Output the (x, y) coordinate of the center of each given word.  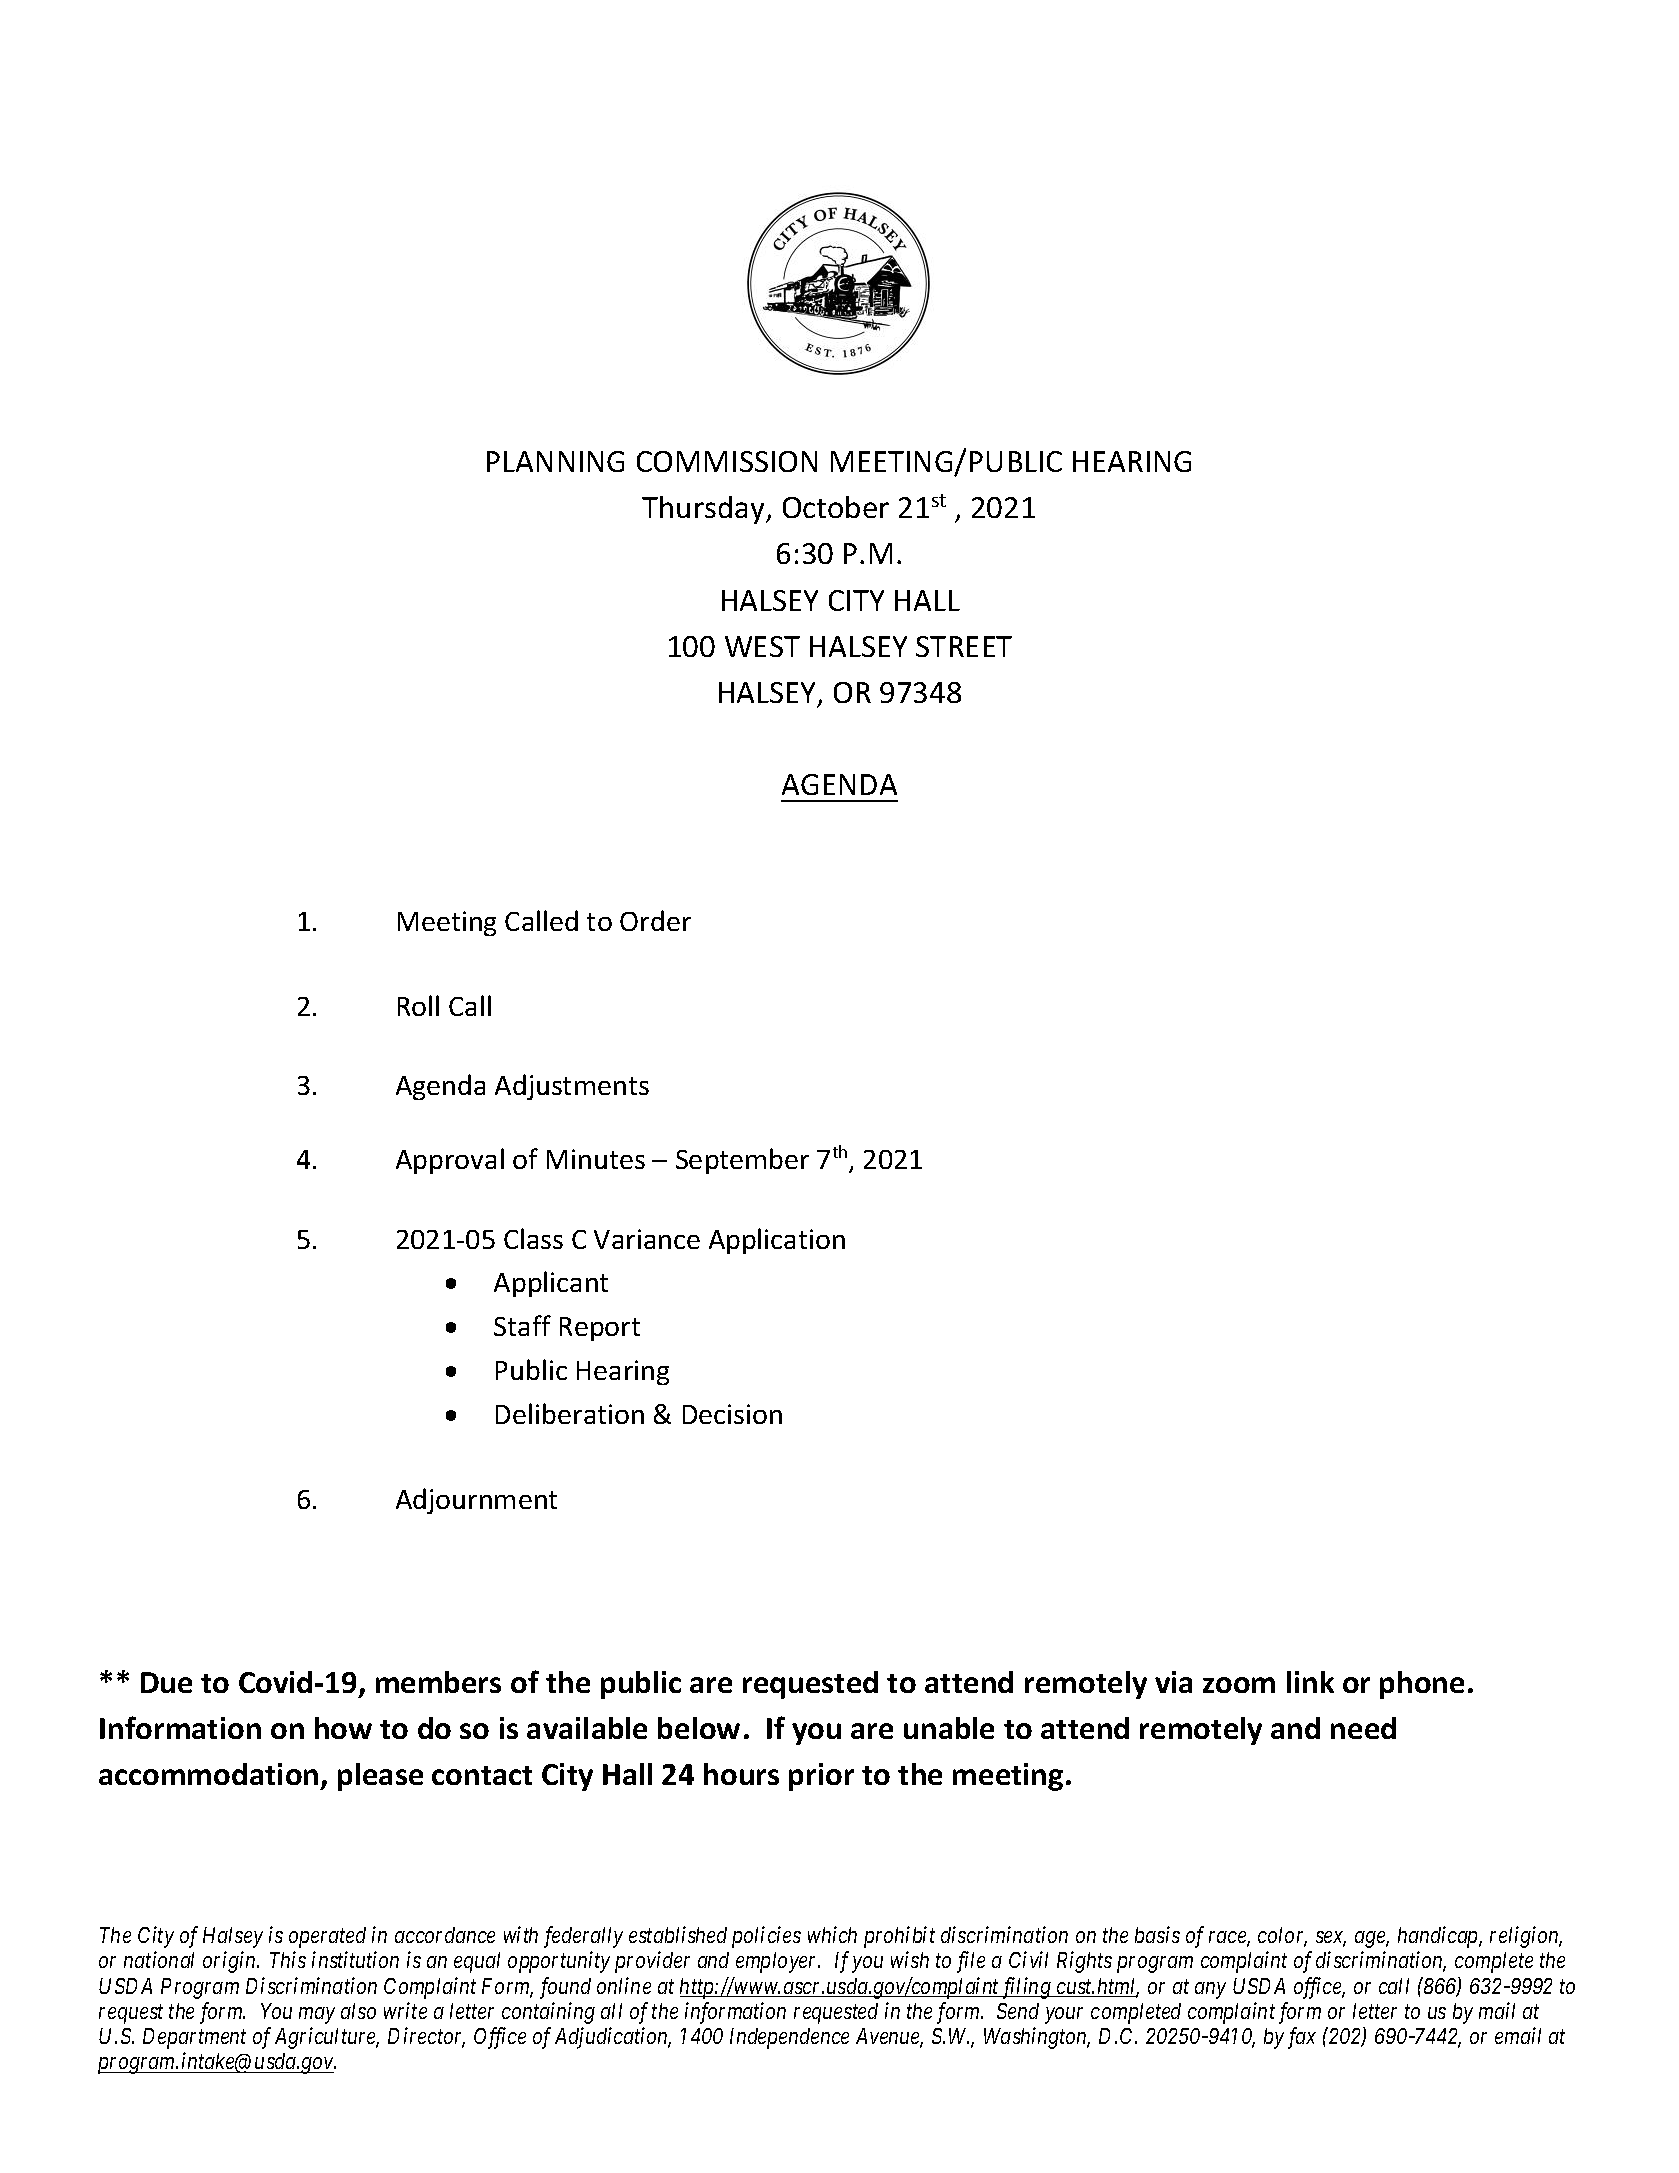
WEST (762, 646)
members (438, 1682)
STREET (964, 646)
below (699, 1728)
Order (655, 920)
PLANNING (555, 461)
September (742, 1161)
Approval (450, 1161)
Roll (418, 1005)
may (317, 2015)
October (836, 507)
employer (778, 1962)
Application (777, 1241)
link (1310, 1682)
